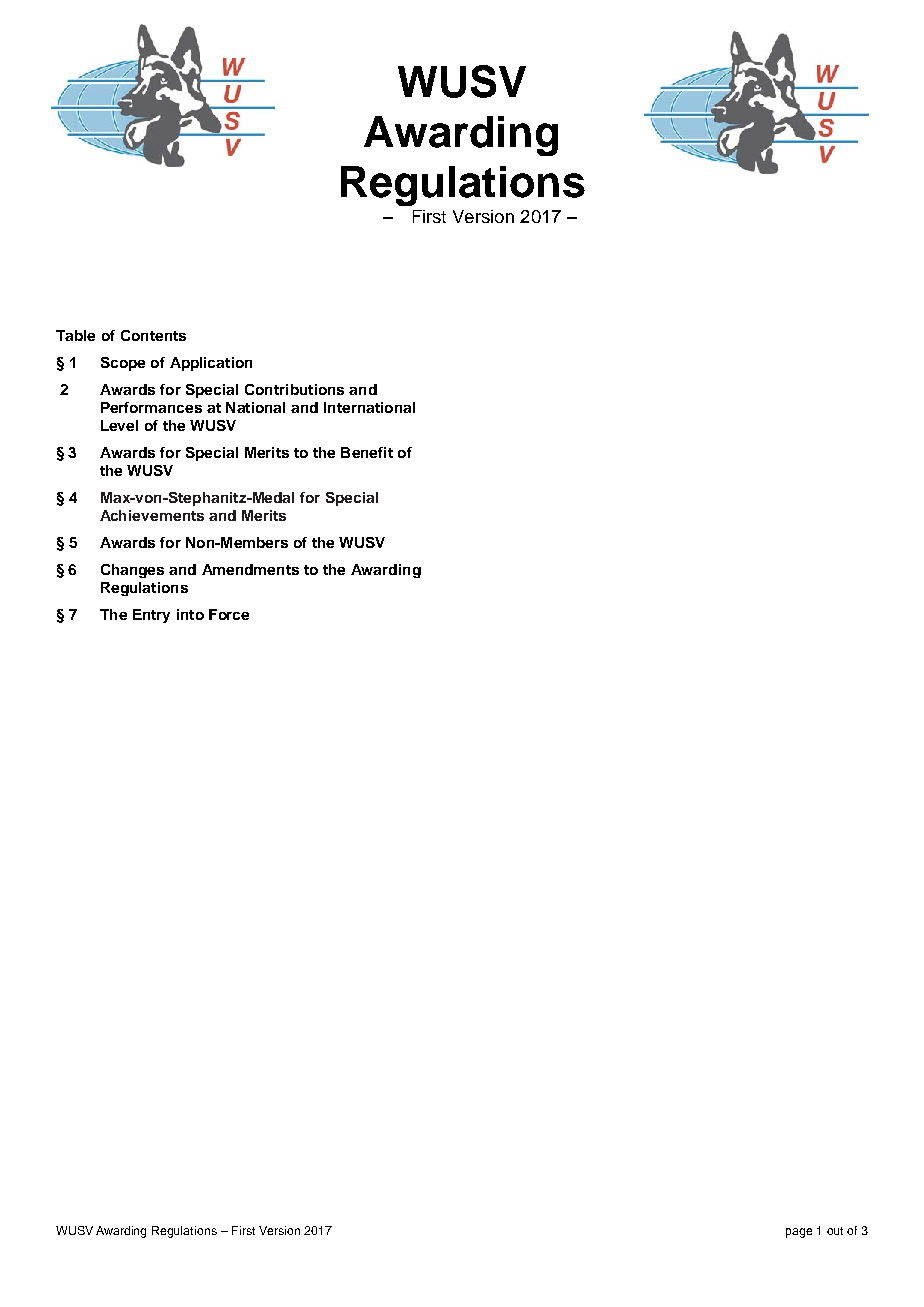 This screenshot has height=1307, width=924. I want to click on Entry, so click(151, 616).
